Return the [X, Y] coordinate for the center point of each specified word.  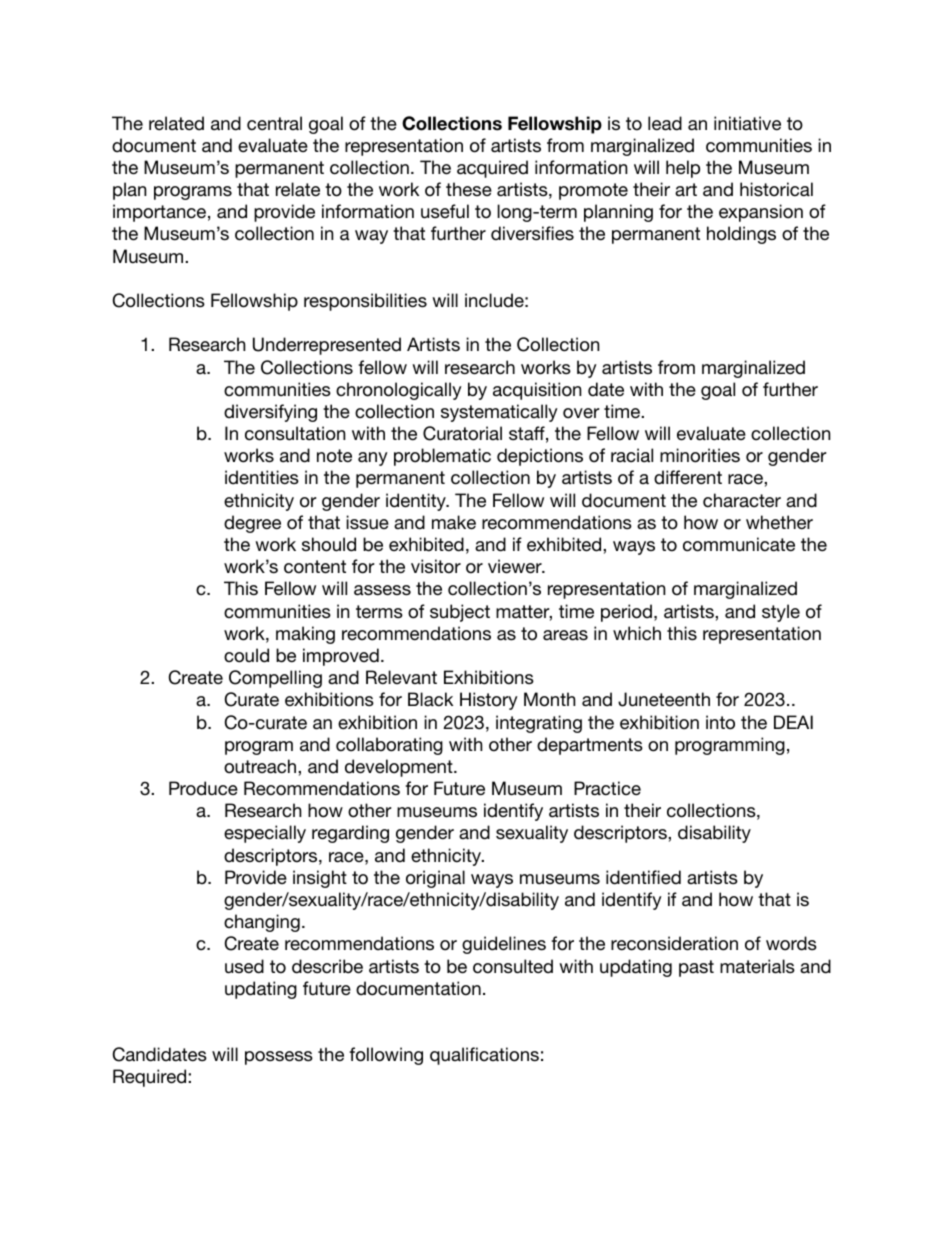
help [683, 169]
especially [265, 834]
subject [460, 613]
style [781, 613]
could [246, 655]
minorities [700, 455]
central [274, 123]
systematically [499, 413]
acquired [492, 169]
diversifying [270, 413]
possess [279, 1058]
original [435, 879]
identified [643, 877]
